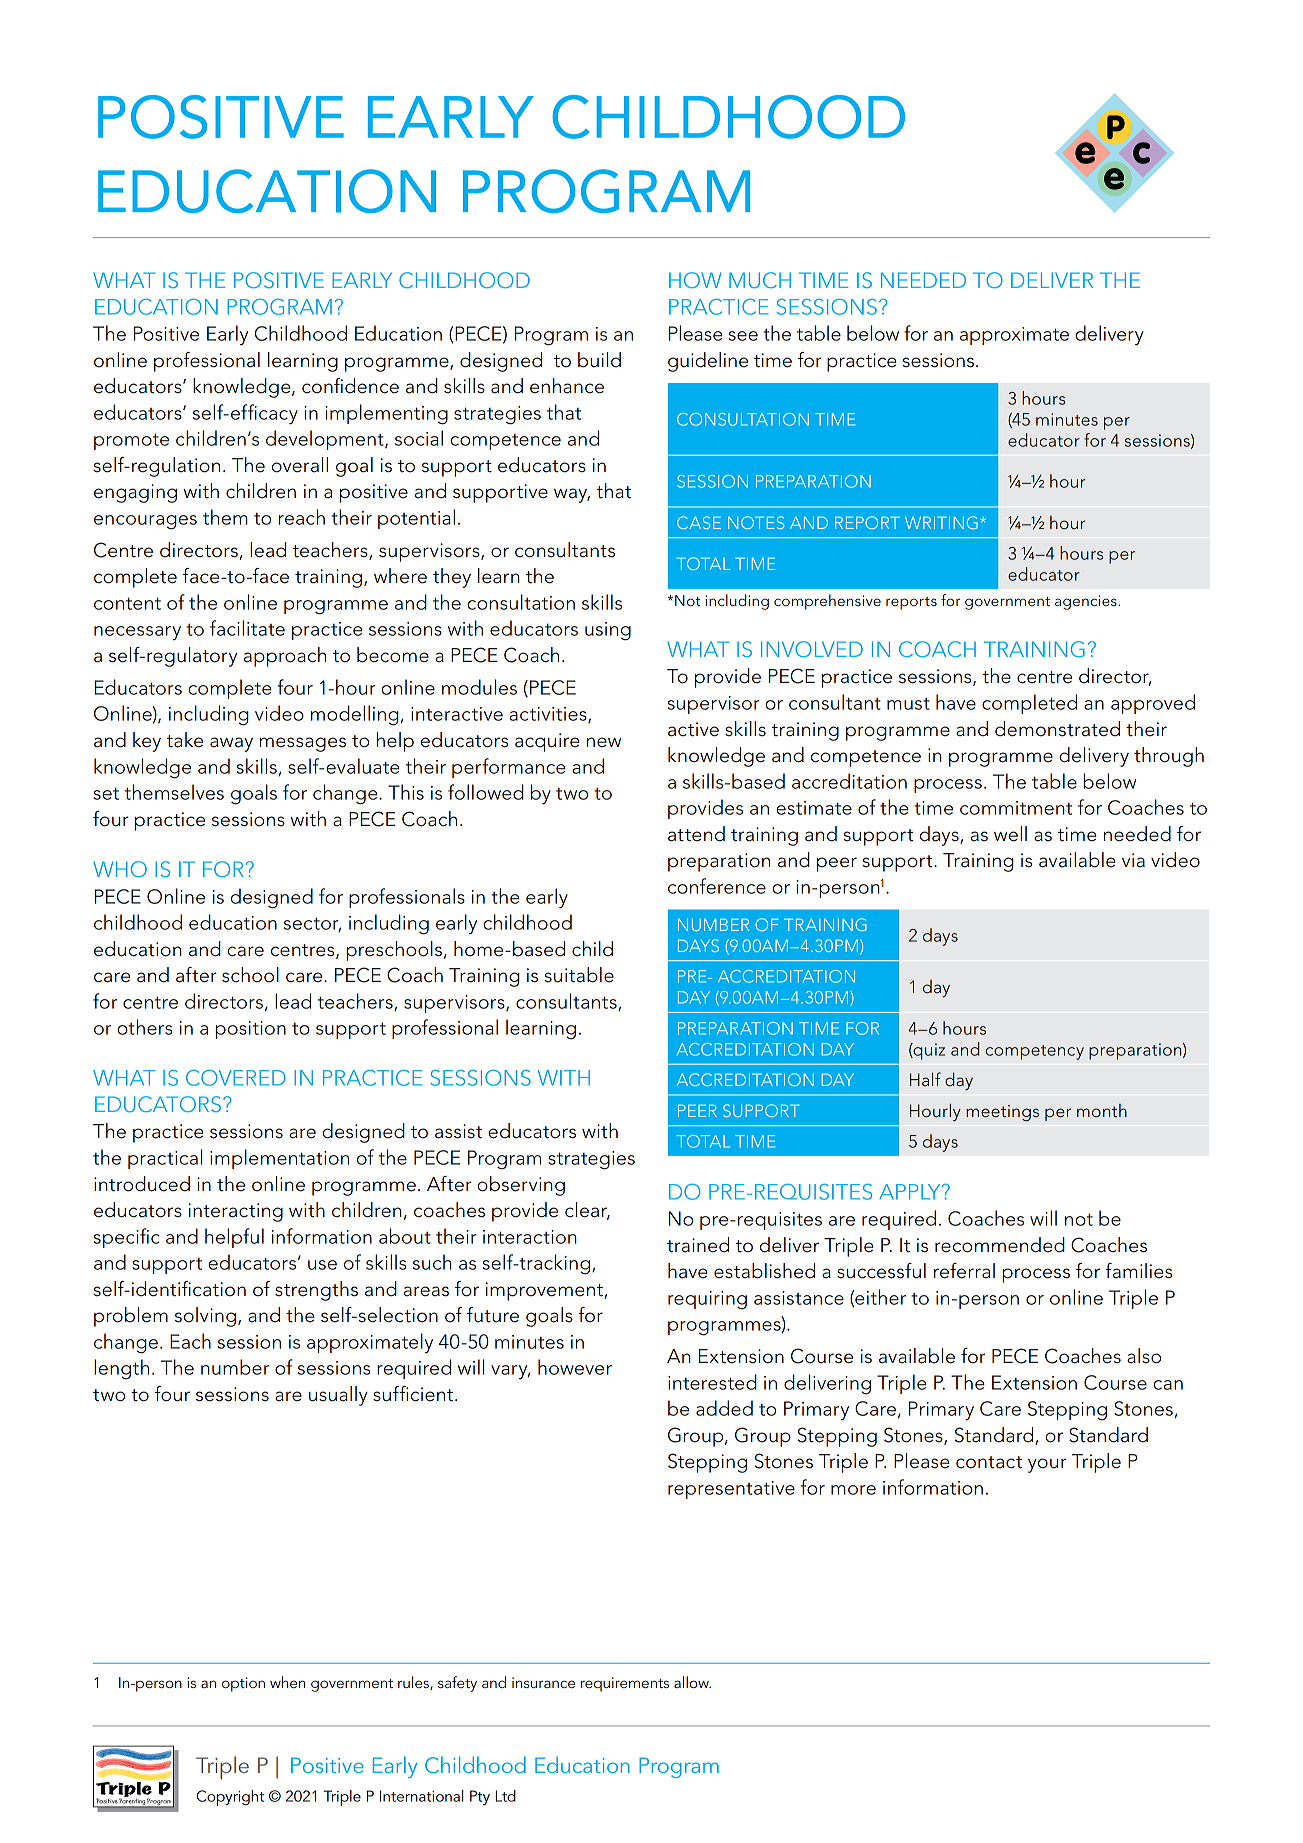 This screenshot has height=1843, width=1303. I want to click on your, so click(1047, 1465).
